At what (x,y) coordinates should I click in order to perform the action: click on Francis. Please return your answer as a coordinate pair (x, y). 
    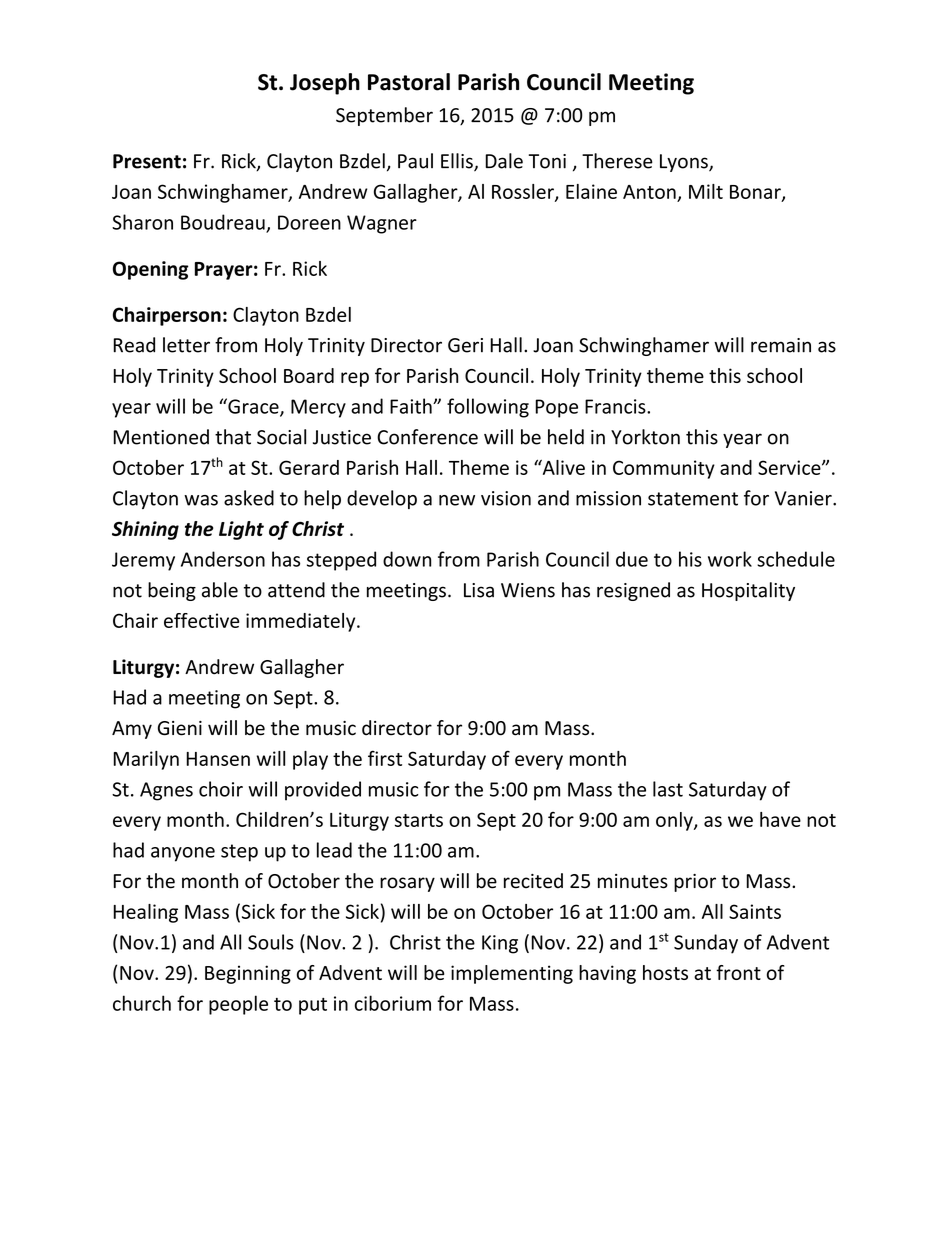
    Looking at the image, I should click on (616, 406).
